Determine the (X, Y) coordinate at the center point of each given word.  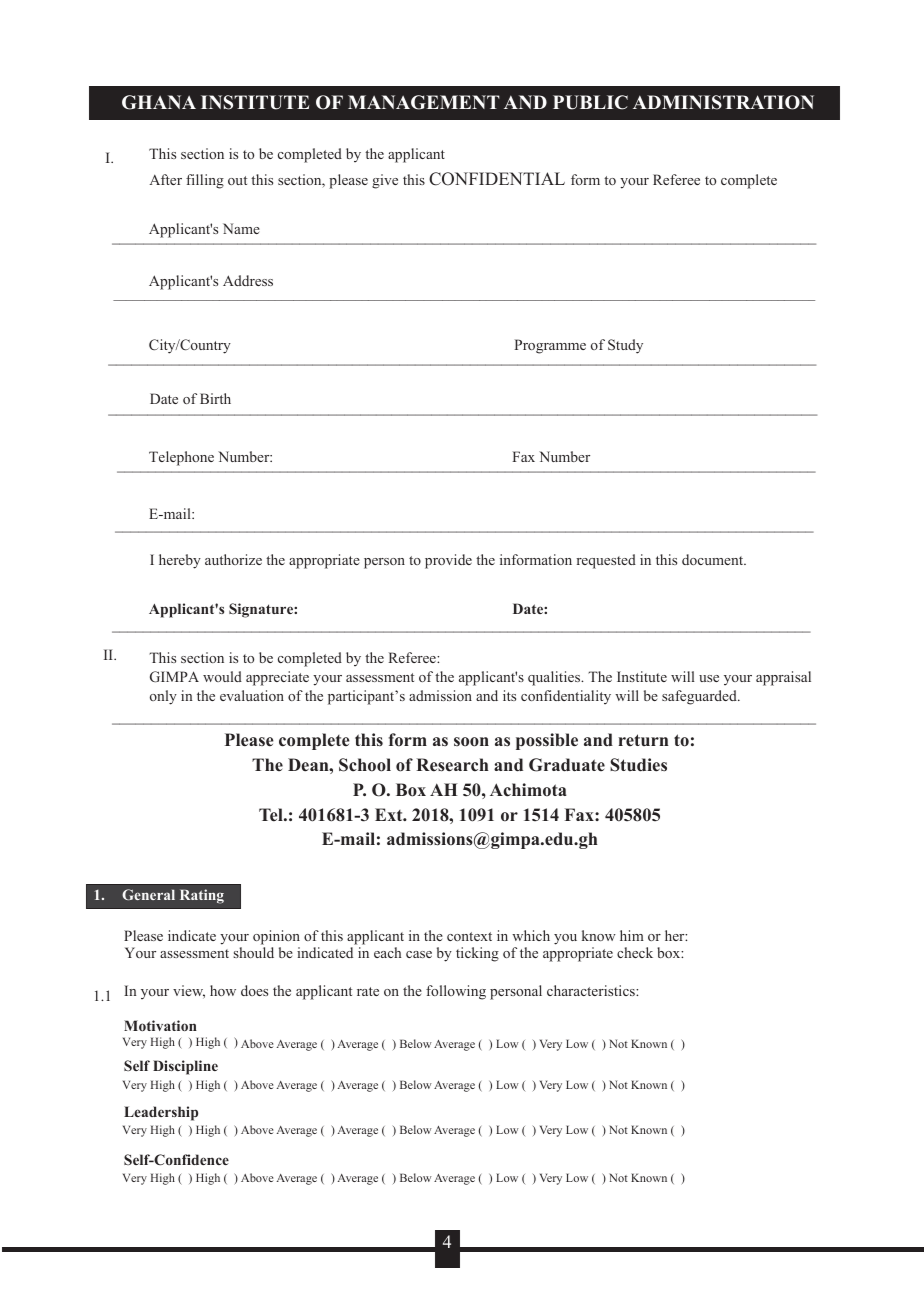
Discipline (185, 1067)
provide (448, 561)
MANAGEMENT (424, 102)
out (237, 180)
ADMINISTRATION (723, 102)
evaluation (252, 695)
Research (452, 765)
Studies (638, 765)
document (714, 559)
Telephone (181, 458)
